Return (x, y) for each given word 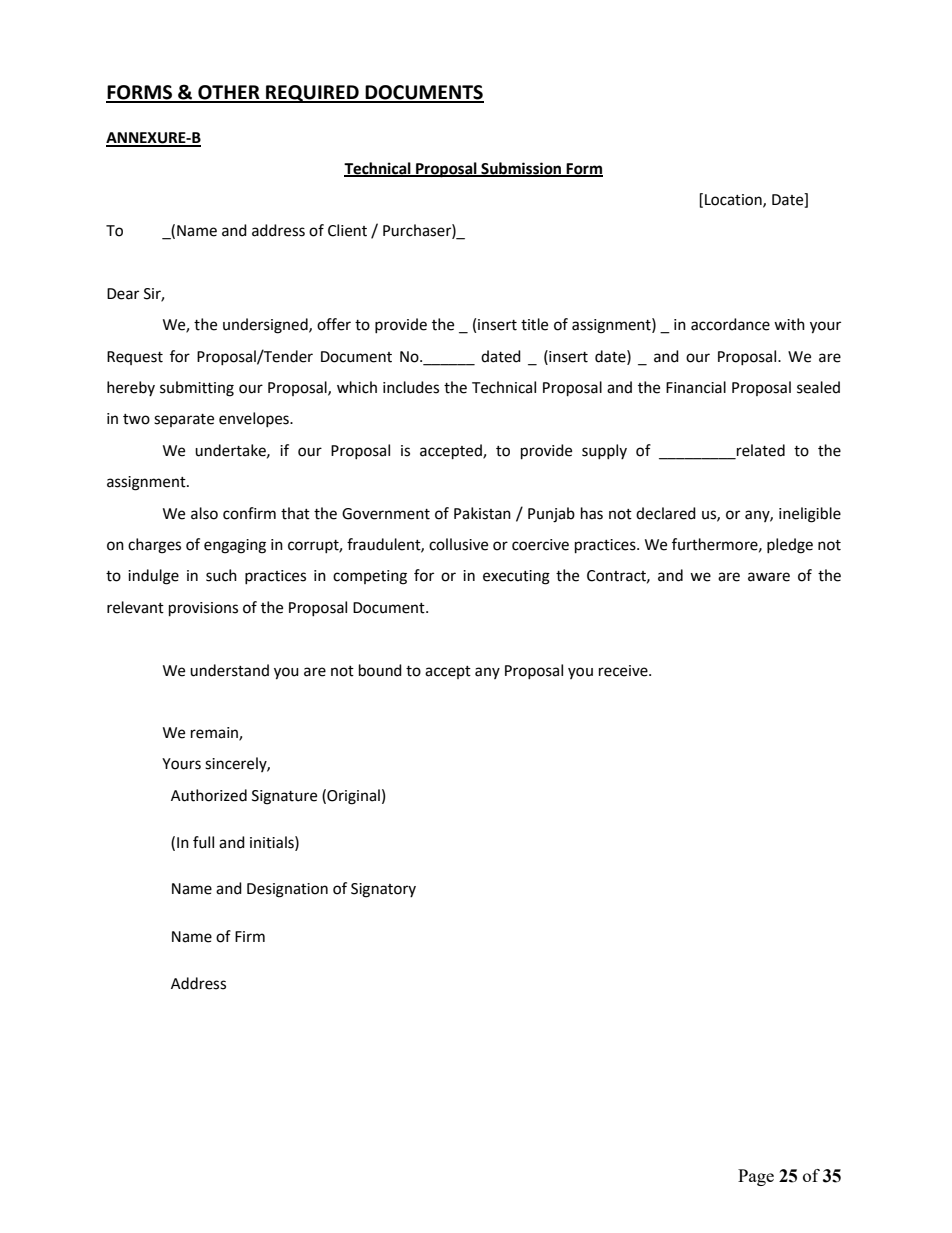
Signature (284, 797)
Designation (287, 890)
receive (624, 671)
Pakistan (482, 513)
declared (666, 513)
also (204, 513)
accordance (730, 324)
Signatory (383, 890)
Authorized (209, 795)
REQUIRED (312, 94)
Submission (521, 169)
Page (756, 1177)
